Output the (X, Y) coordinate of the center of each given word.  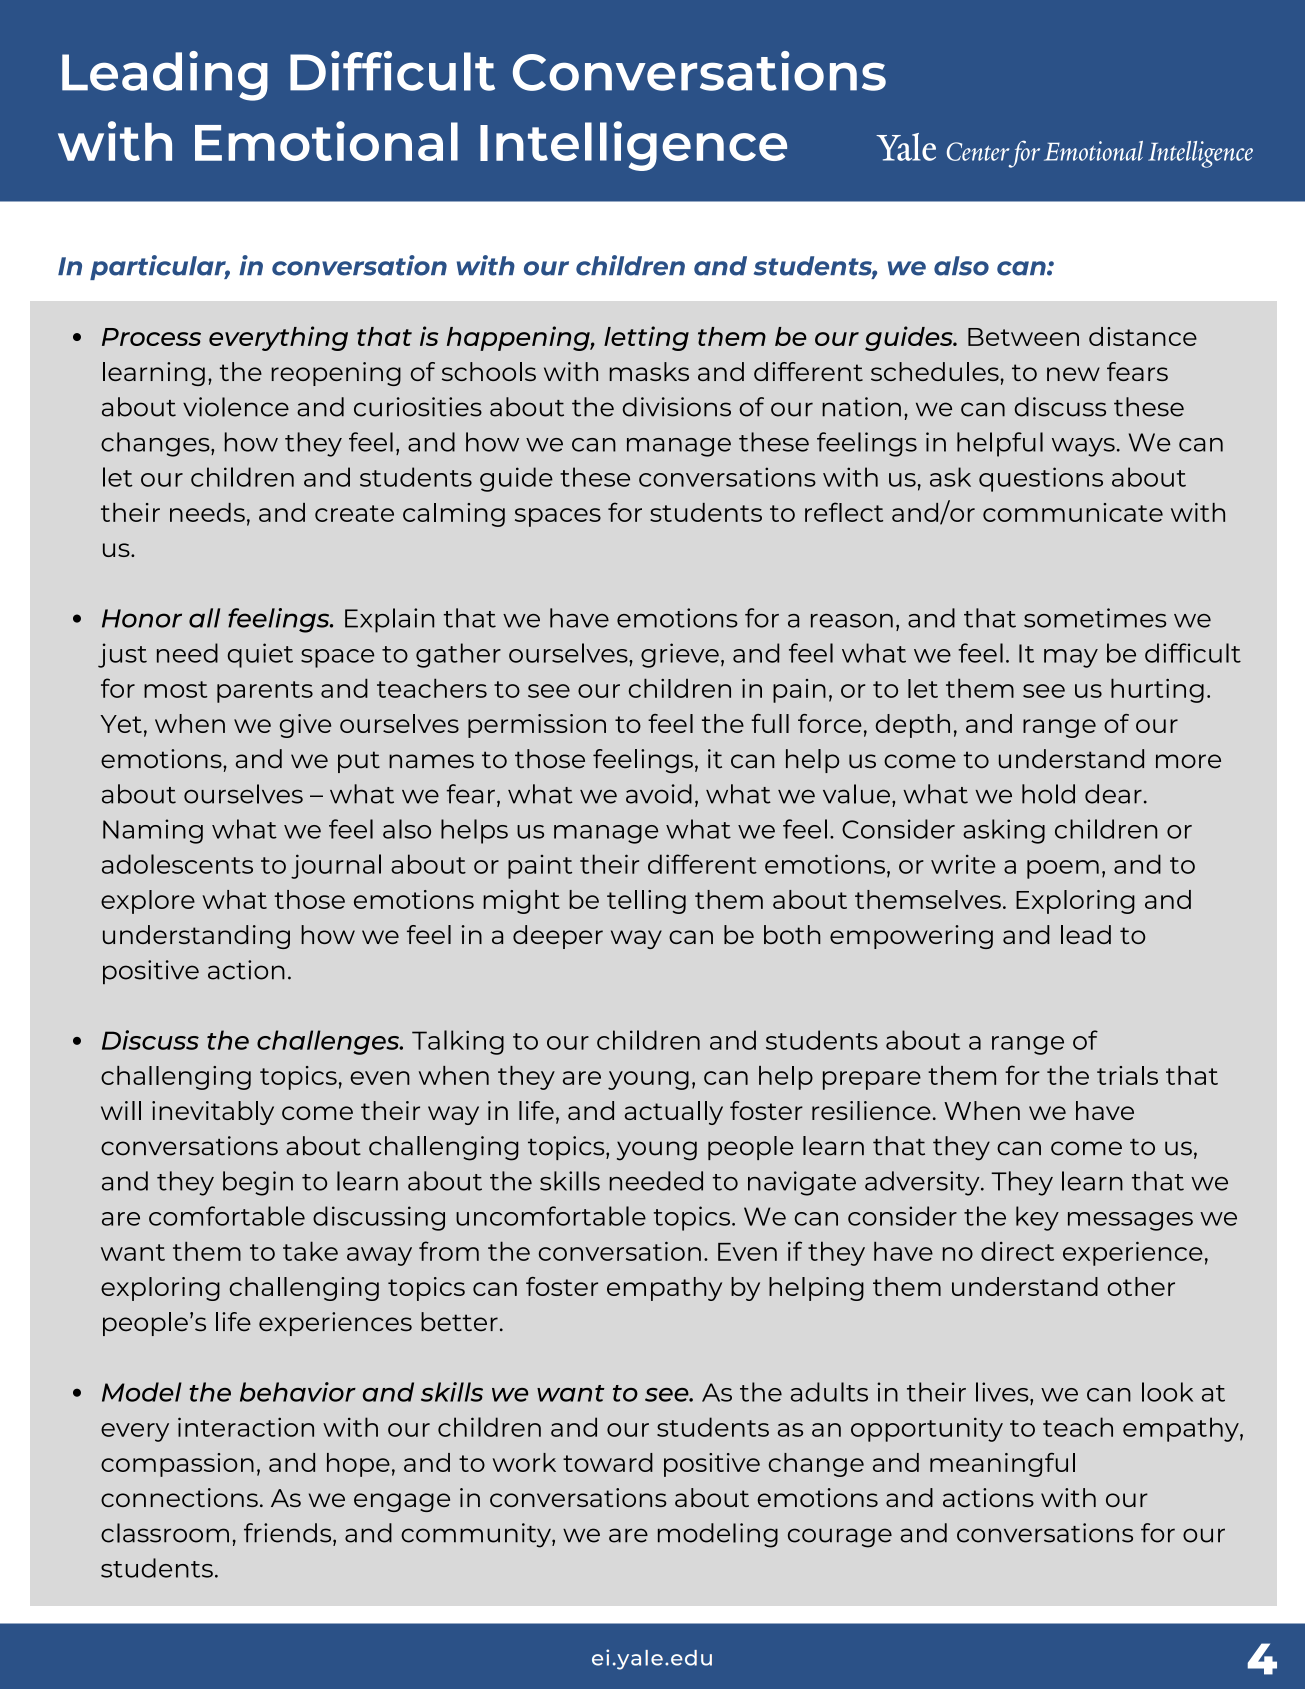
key (1037, 1218)
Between (1023, 337)
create (354, 513)
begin (258, 1183)
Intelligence (633, 146)
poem (1063, 869)
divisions (676, 407)
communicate (1073, 512)
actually (674, 1113)
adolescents (177, 864)
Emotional (326, 141)
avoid (659, 794)
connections (179, 1497)
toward (608, 1462)
